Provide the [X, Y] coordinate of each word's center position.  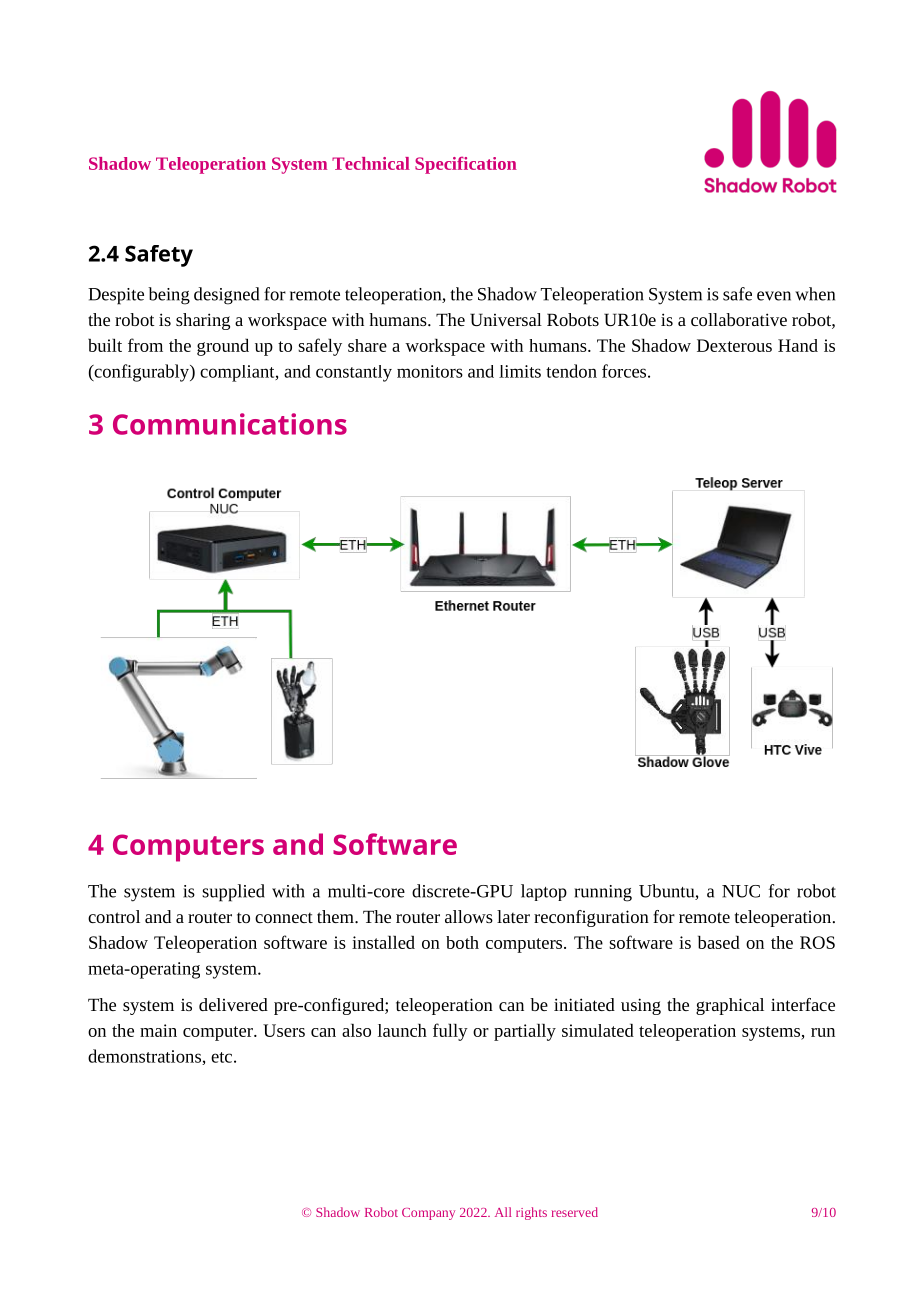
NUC [741, 891]
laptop [544, 892]
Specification [466, 165]
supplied [233, 893]
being [169, 296]
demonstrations [145, 1057]
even [774, 296]
